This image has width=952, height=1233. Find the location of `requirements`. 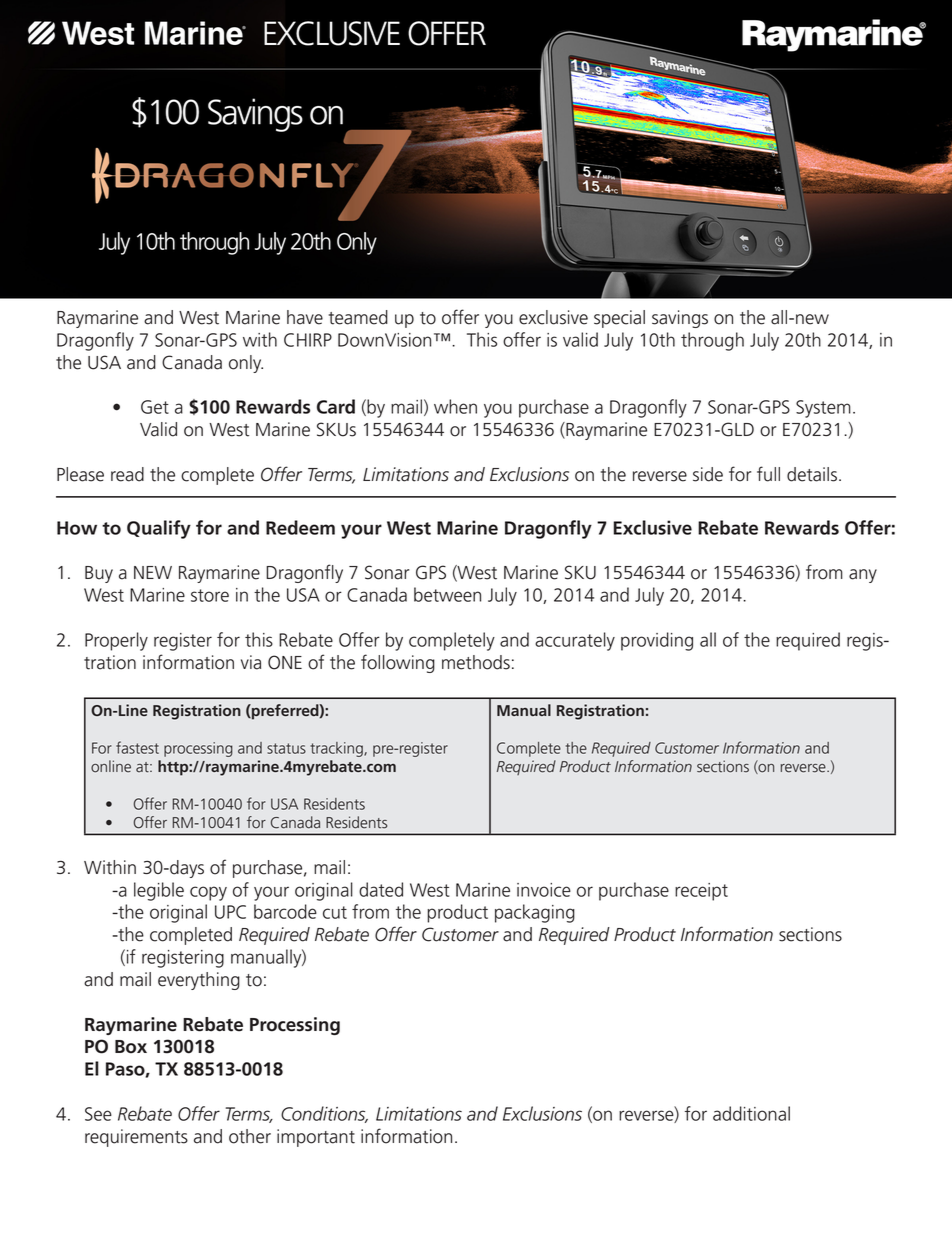

requirements is located at coordinates (136, 1138).
